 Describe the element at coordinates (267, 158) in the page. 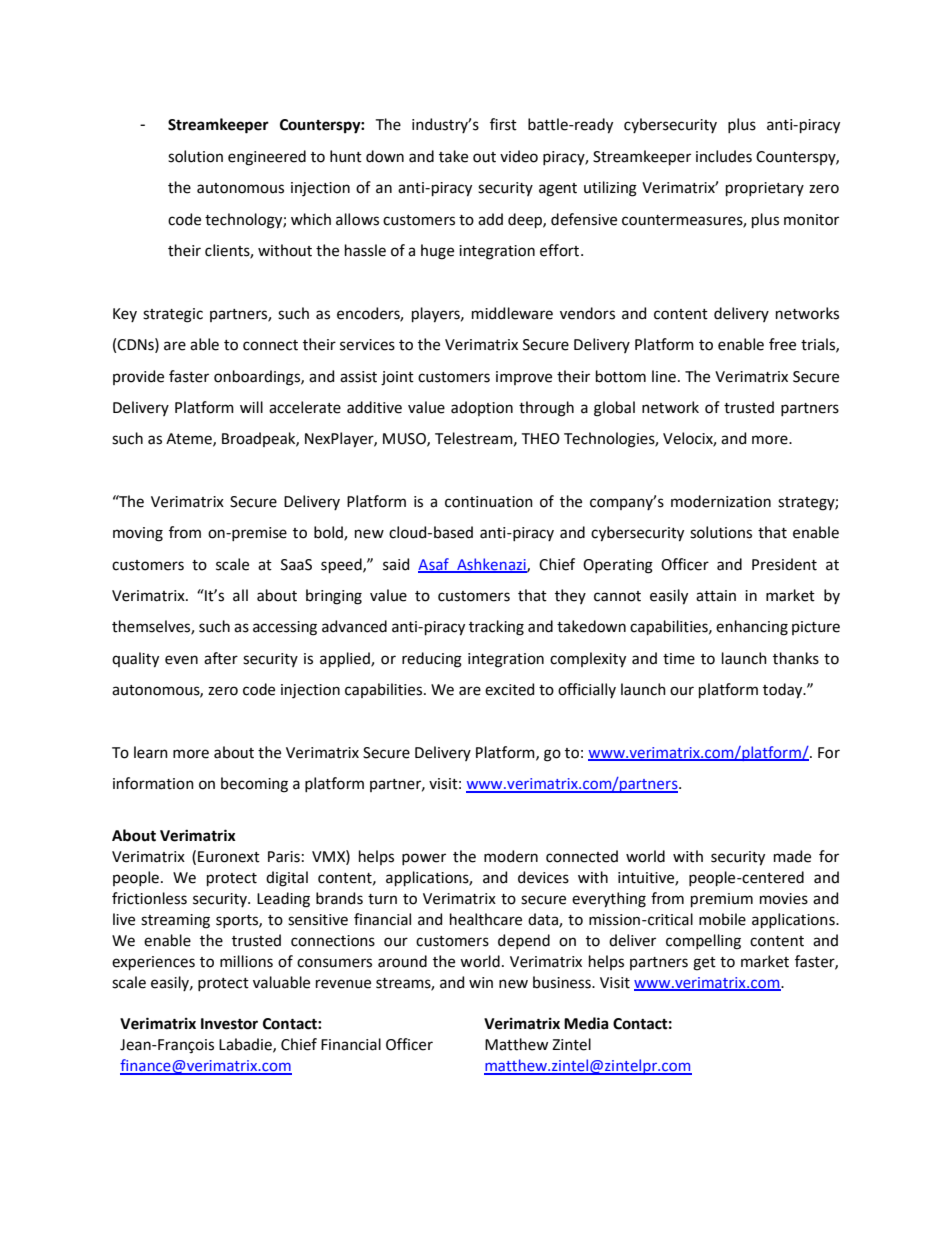

I see `engineered` at that location.
